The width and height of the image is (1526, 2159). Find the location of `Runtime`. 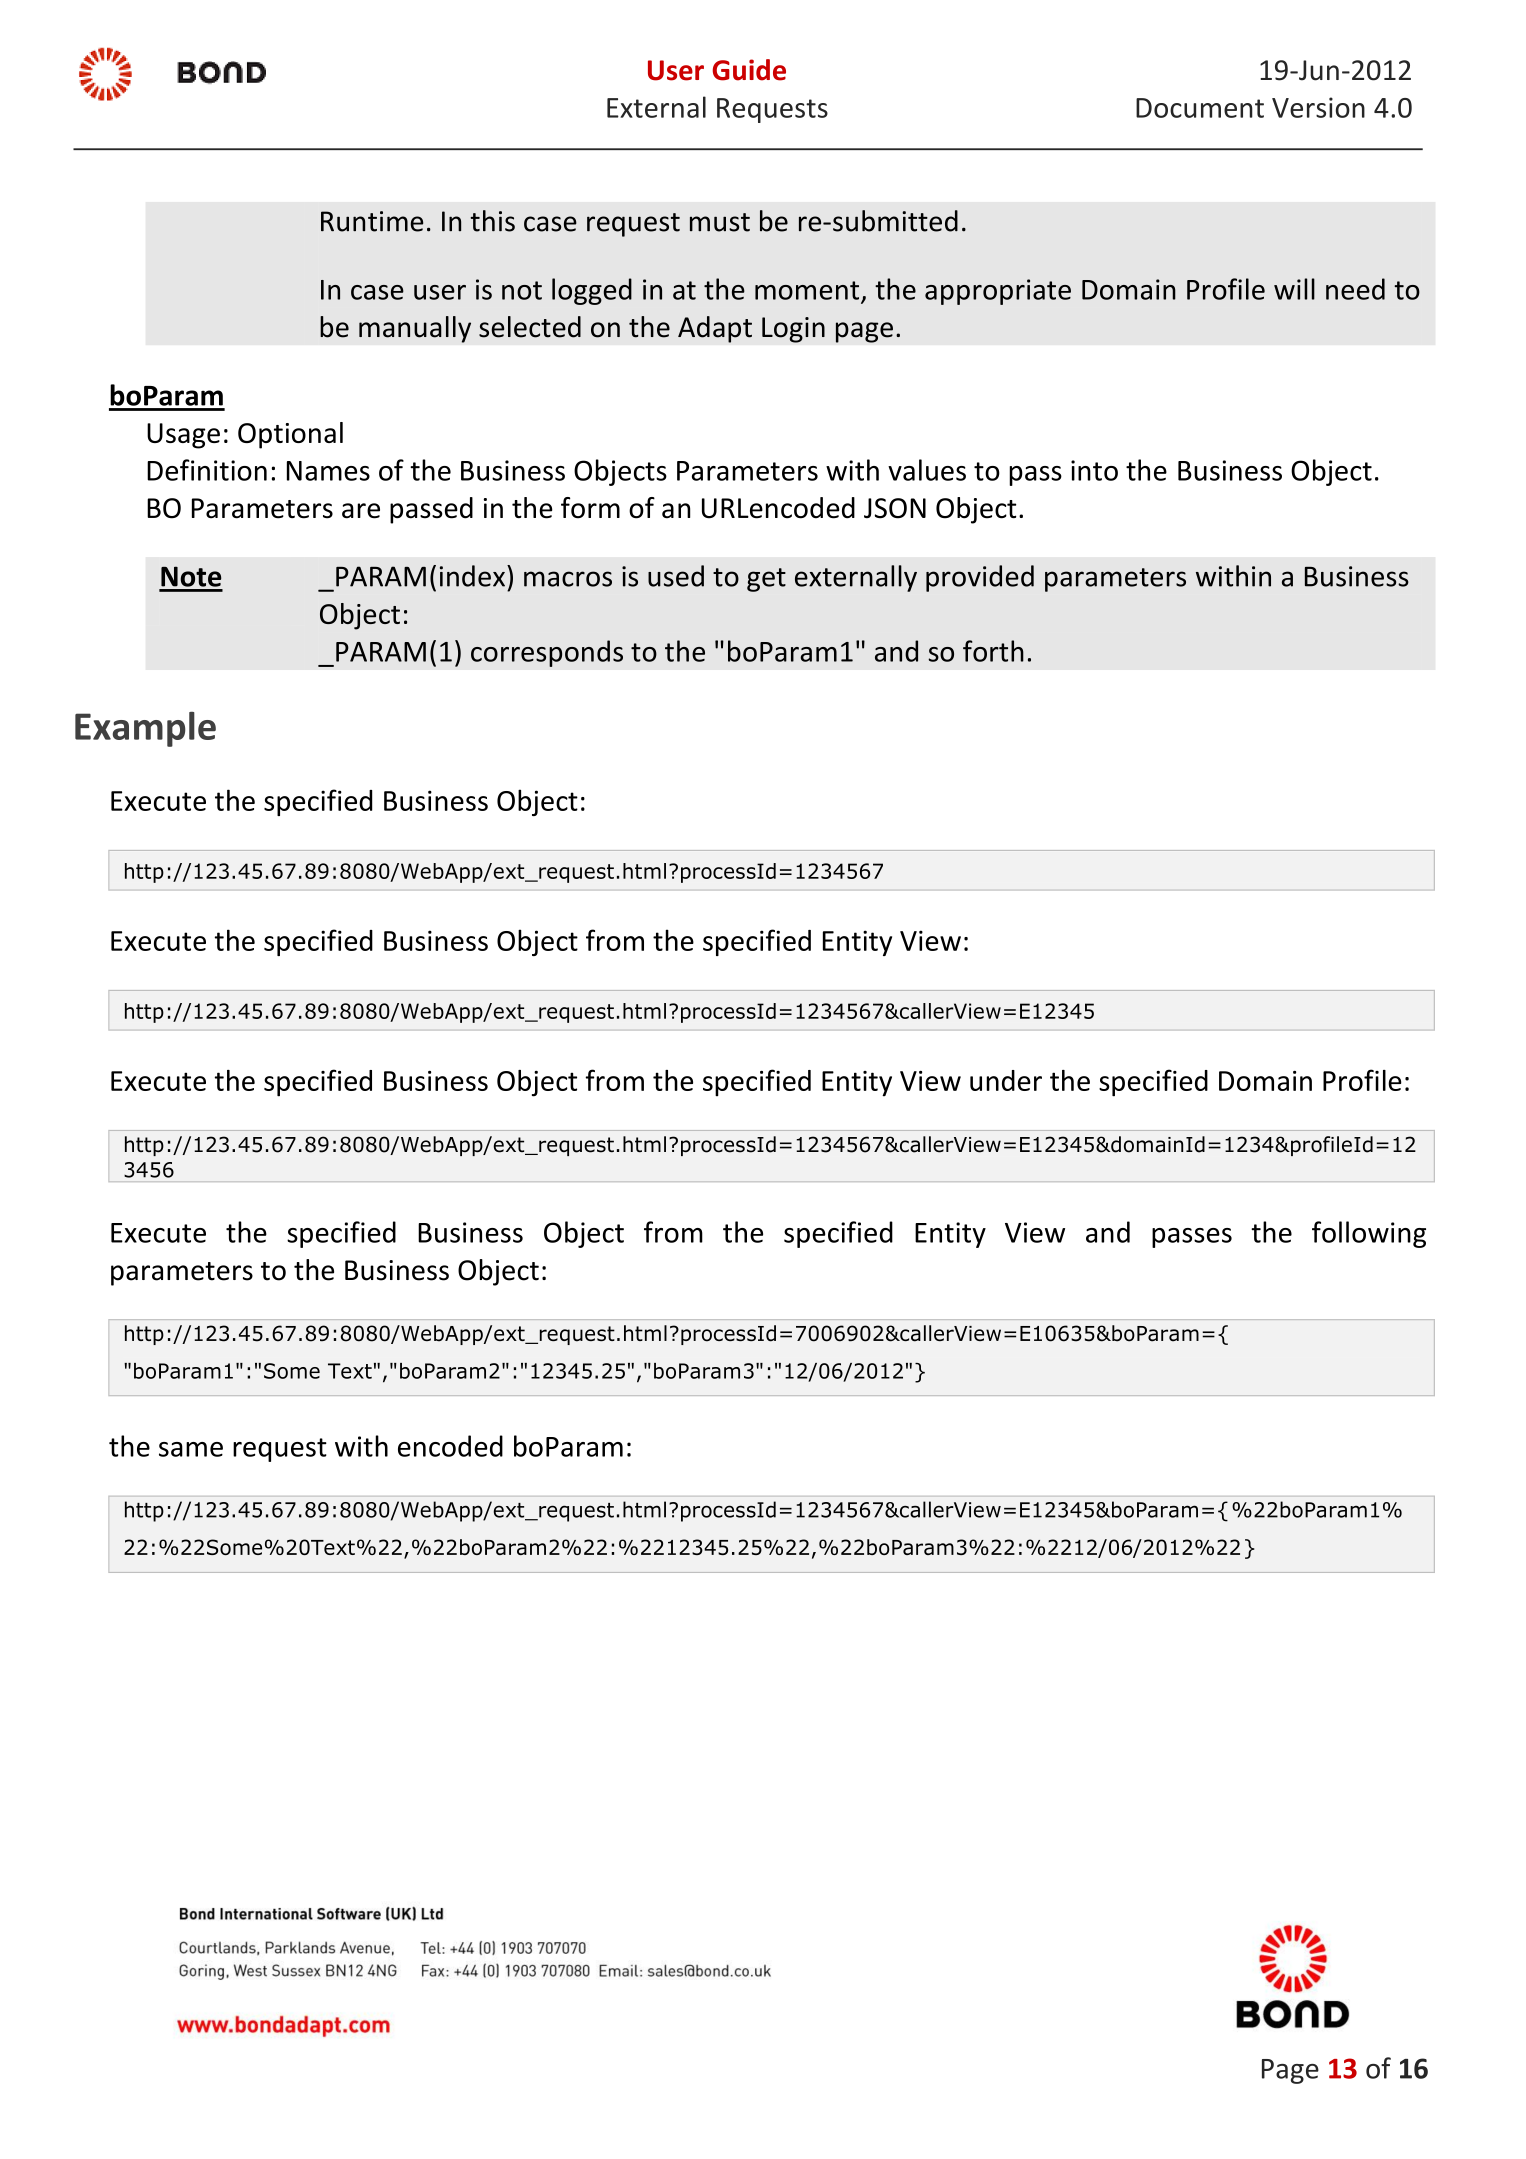

Runtime is located at coordinates (372, 221).
